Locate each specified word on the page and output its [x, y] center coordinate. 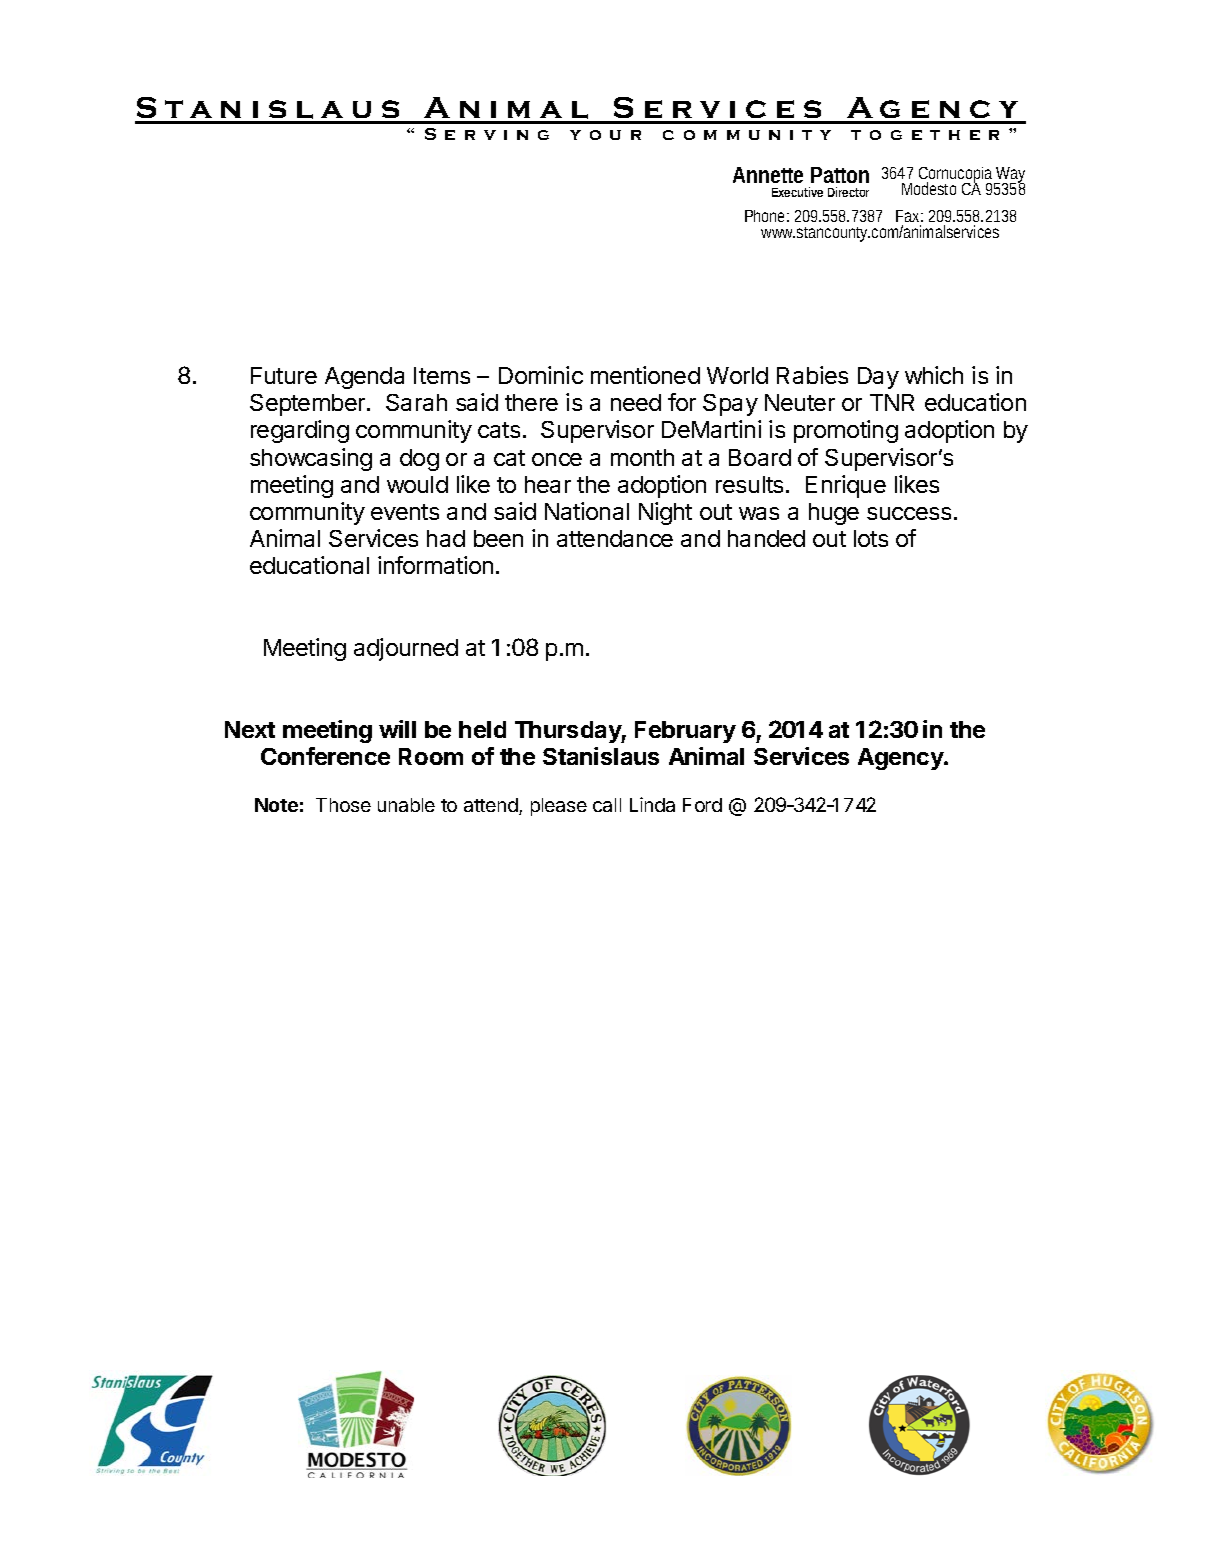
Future [284, 375]
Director [848, 192]
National [587, 511]
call [607, 805]
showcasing [311, 459]
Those [343, 805]
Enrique [846, 486]
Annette [768, 175]
